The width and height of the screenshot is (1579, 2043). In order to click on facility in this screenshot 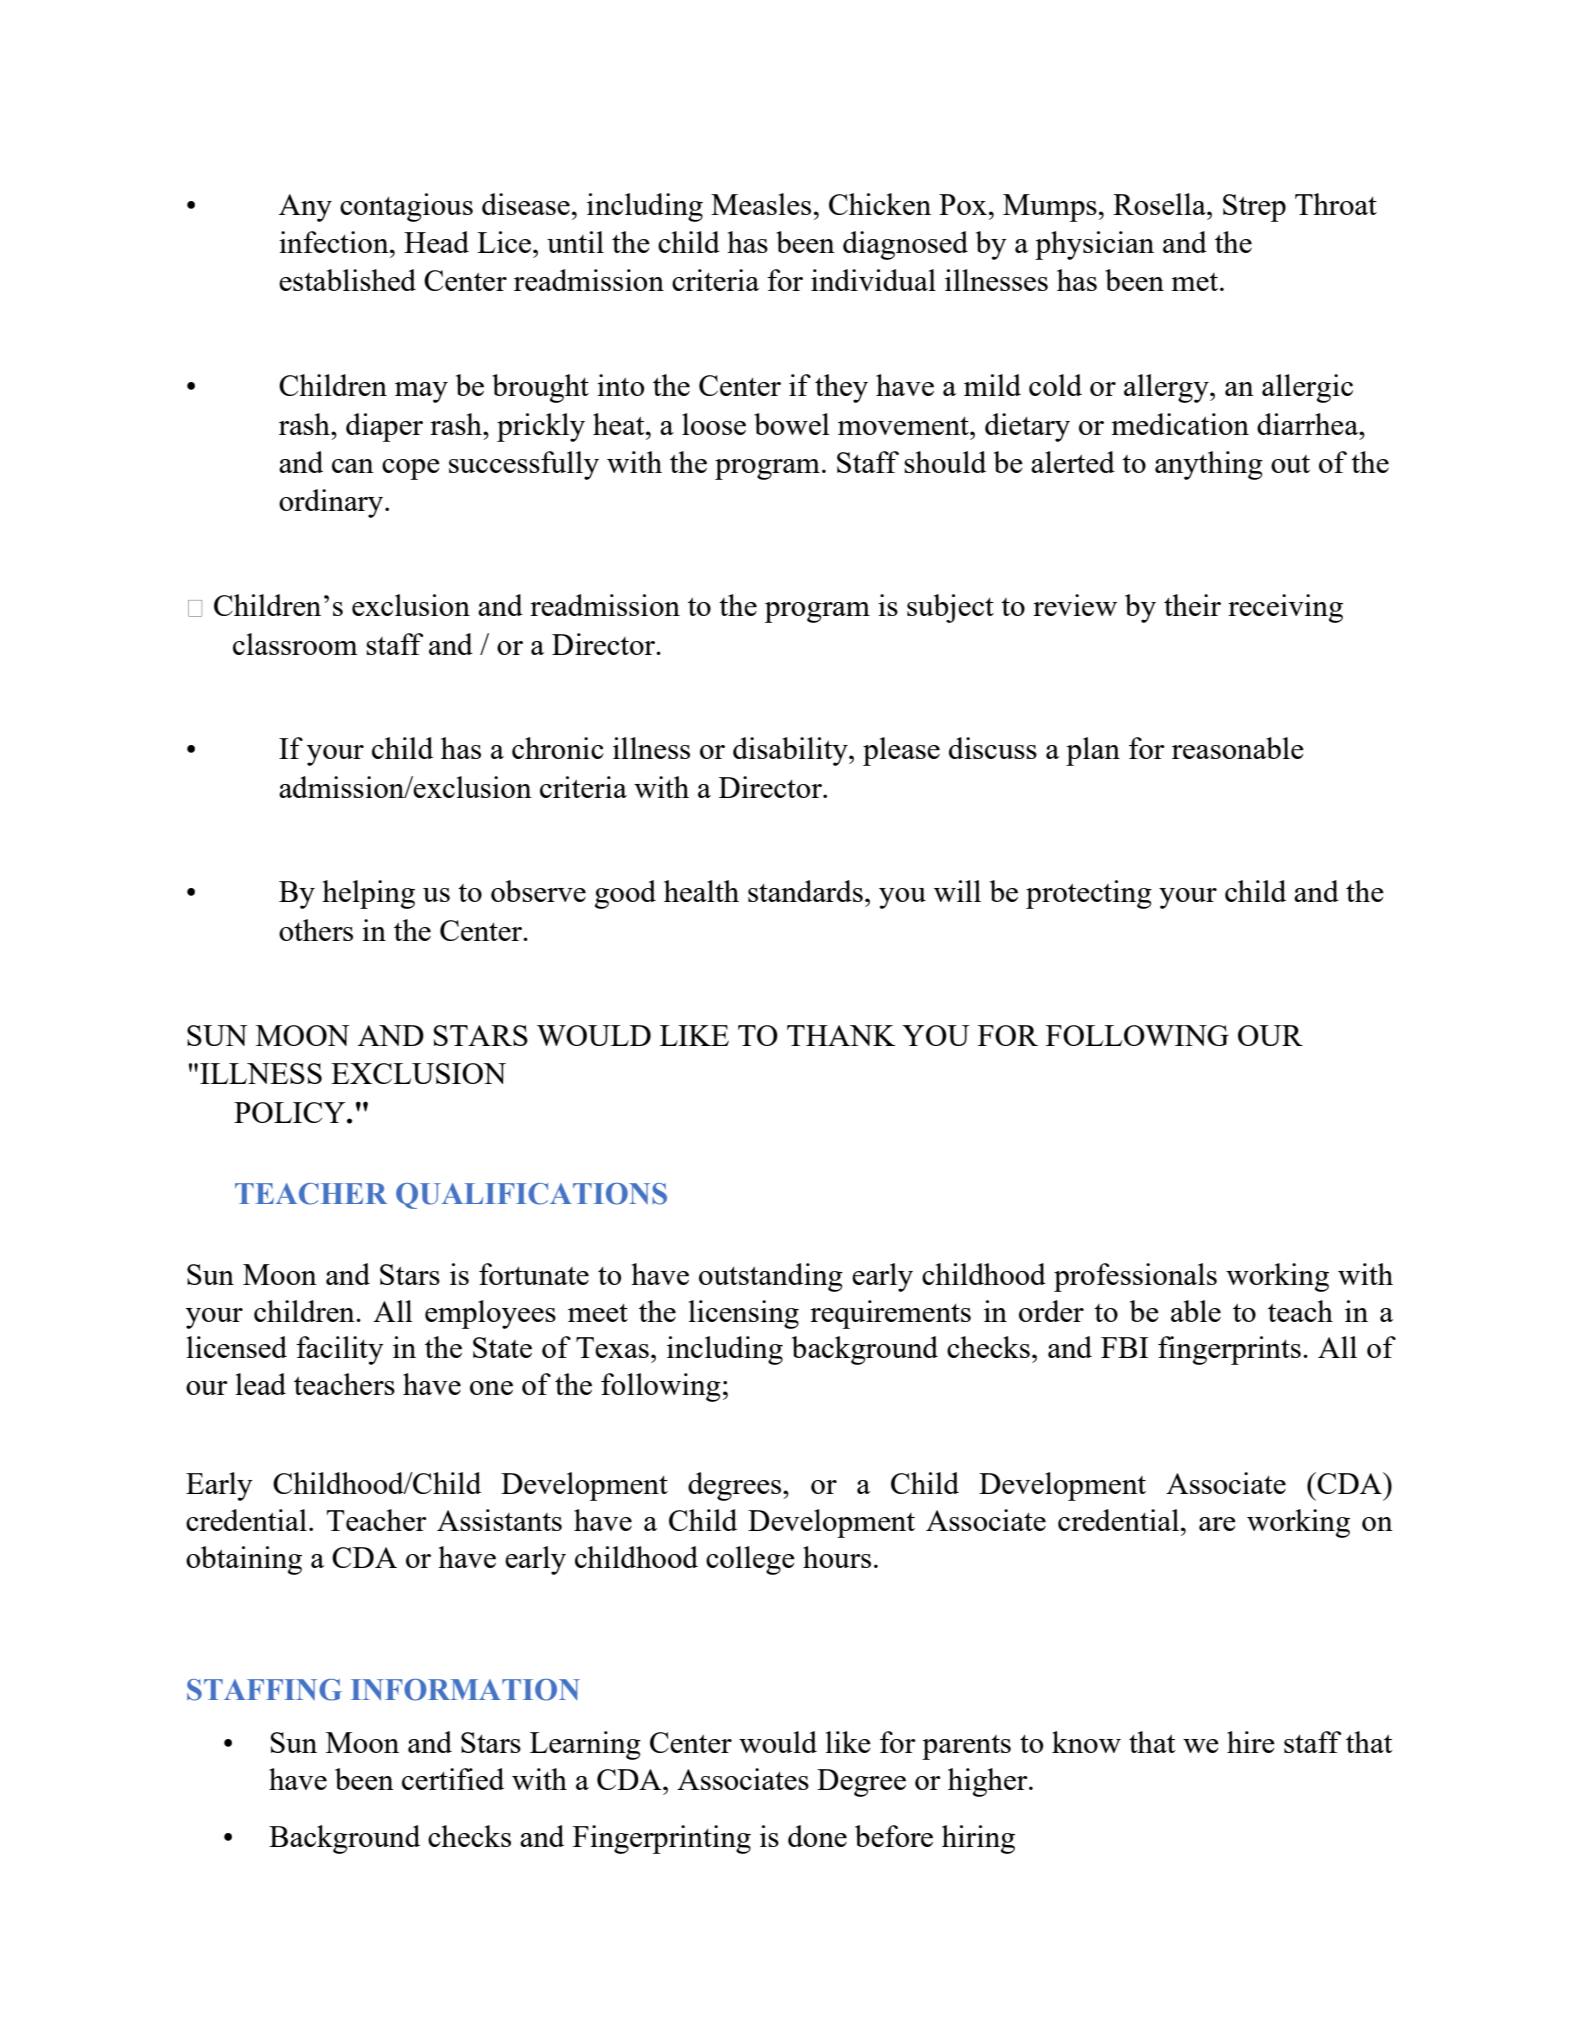, I will do `click(340, 1350)`.
